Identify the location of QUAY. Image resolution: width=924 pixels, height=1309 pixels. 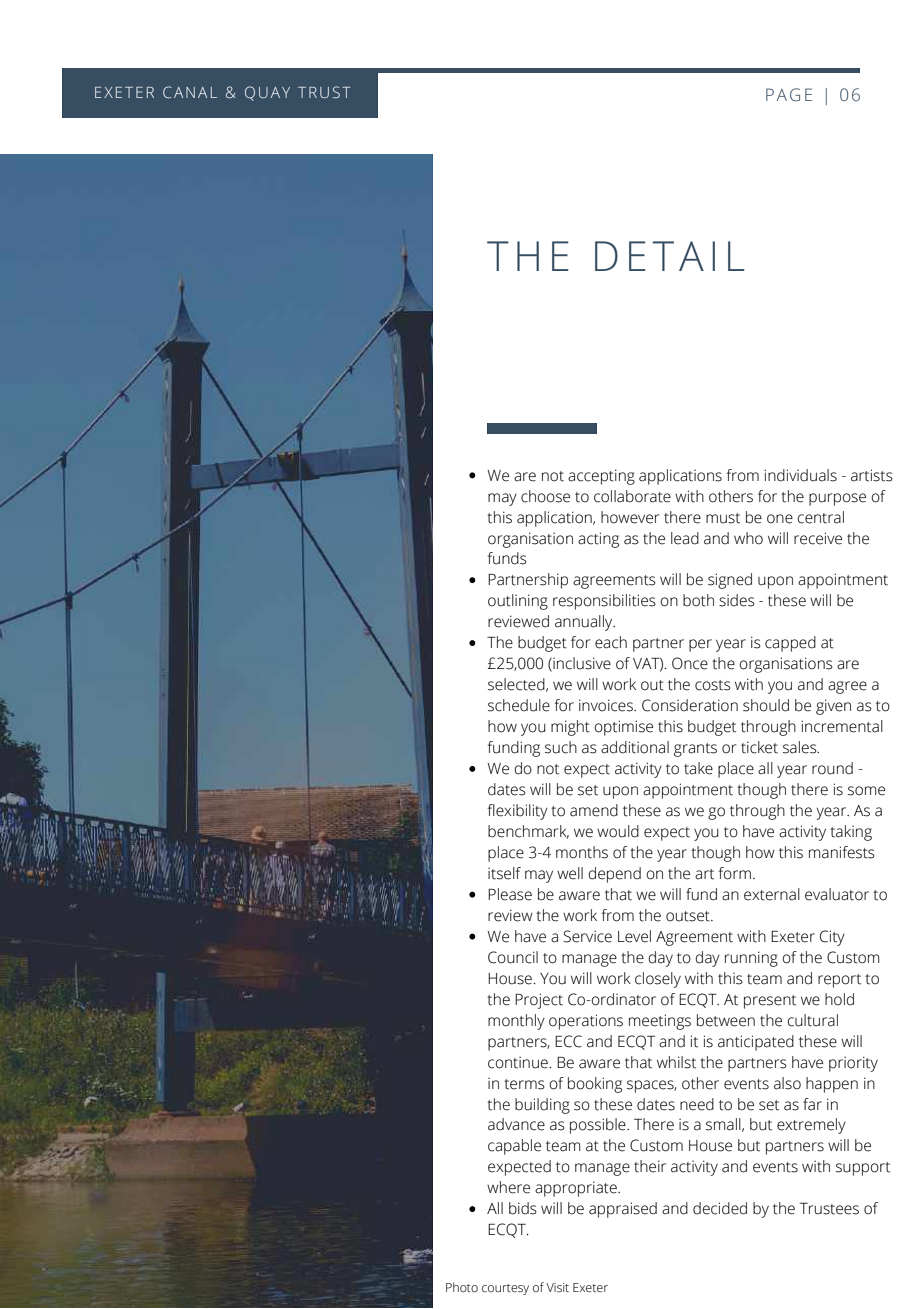
(267, 93).
